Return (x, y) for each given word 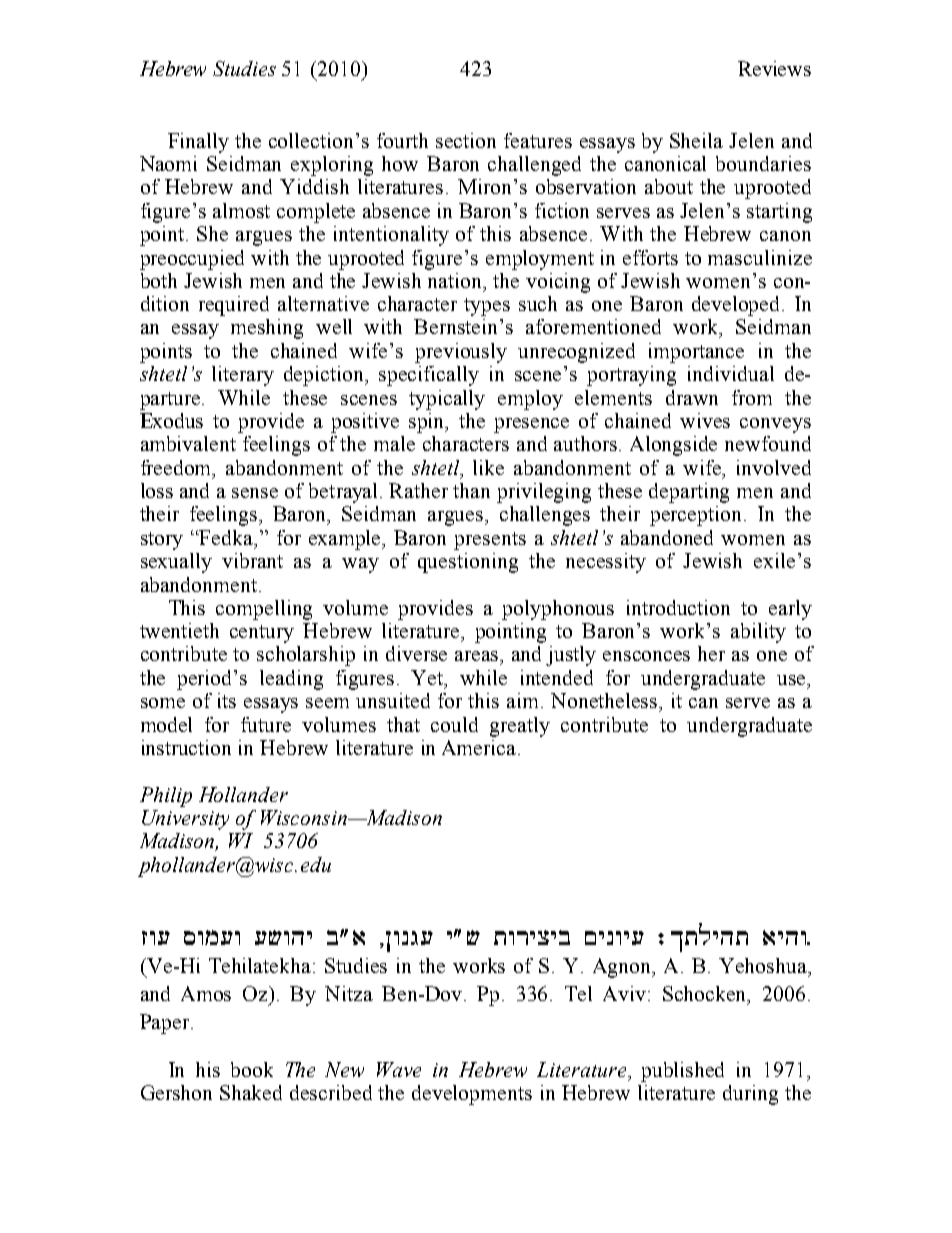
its (227, 700)
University (185, 820)
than (471, 490)
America (480, 747)
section (466, 140)
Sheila (696, 140)
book (252, 1069)
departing (689, 493)
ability (758, 633)
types (487, 307)
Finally (198, 143)
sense (255, 493)
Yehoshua (764, 965)
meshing (267, 329)
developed (737, 306)
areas (478, 656)
